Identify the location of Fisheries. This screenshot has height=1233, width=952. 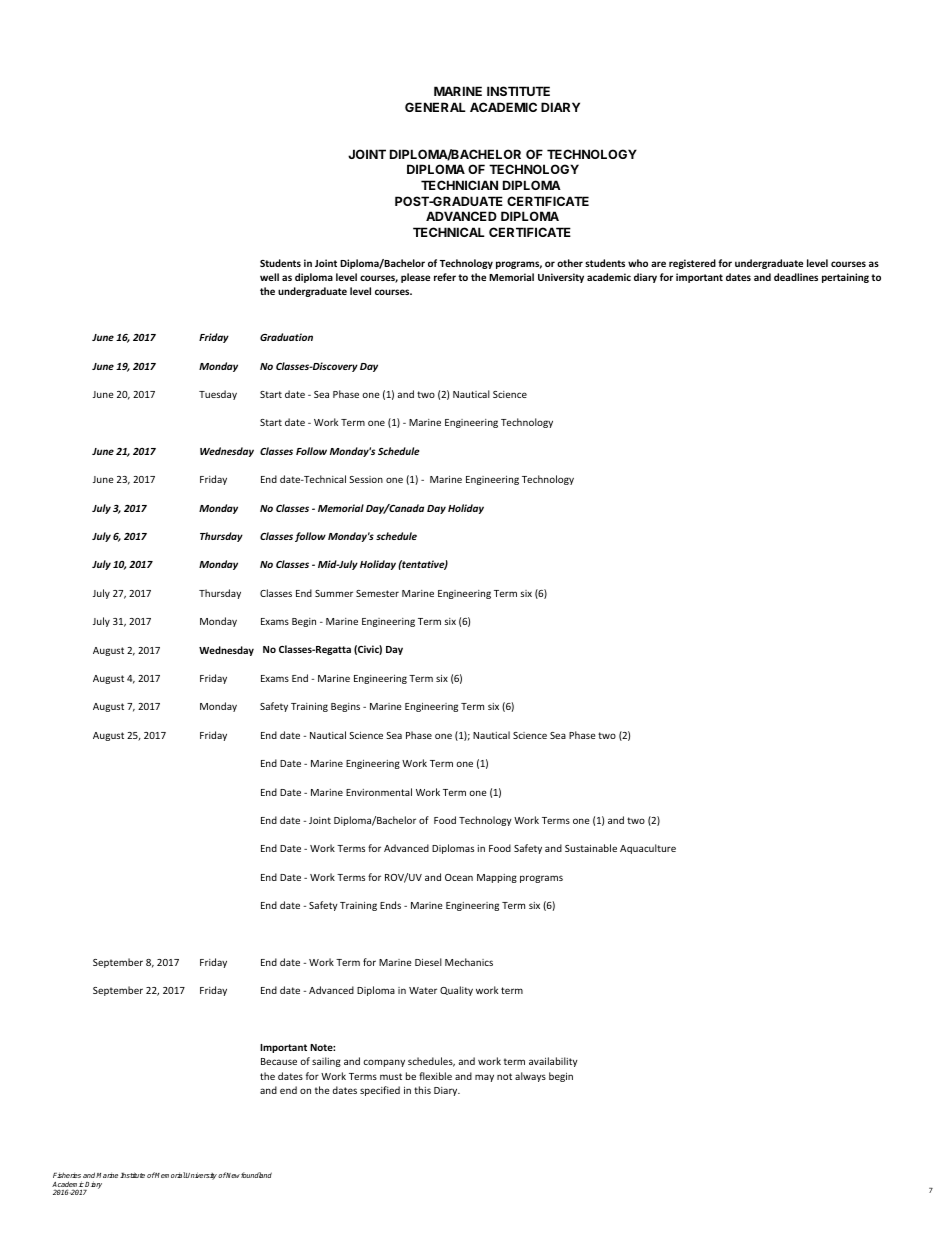
(67, 1175).
